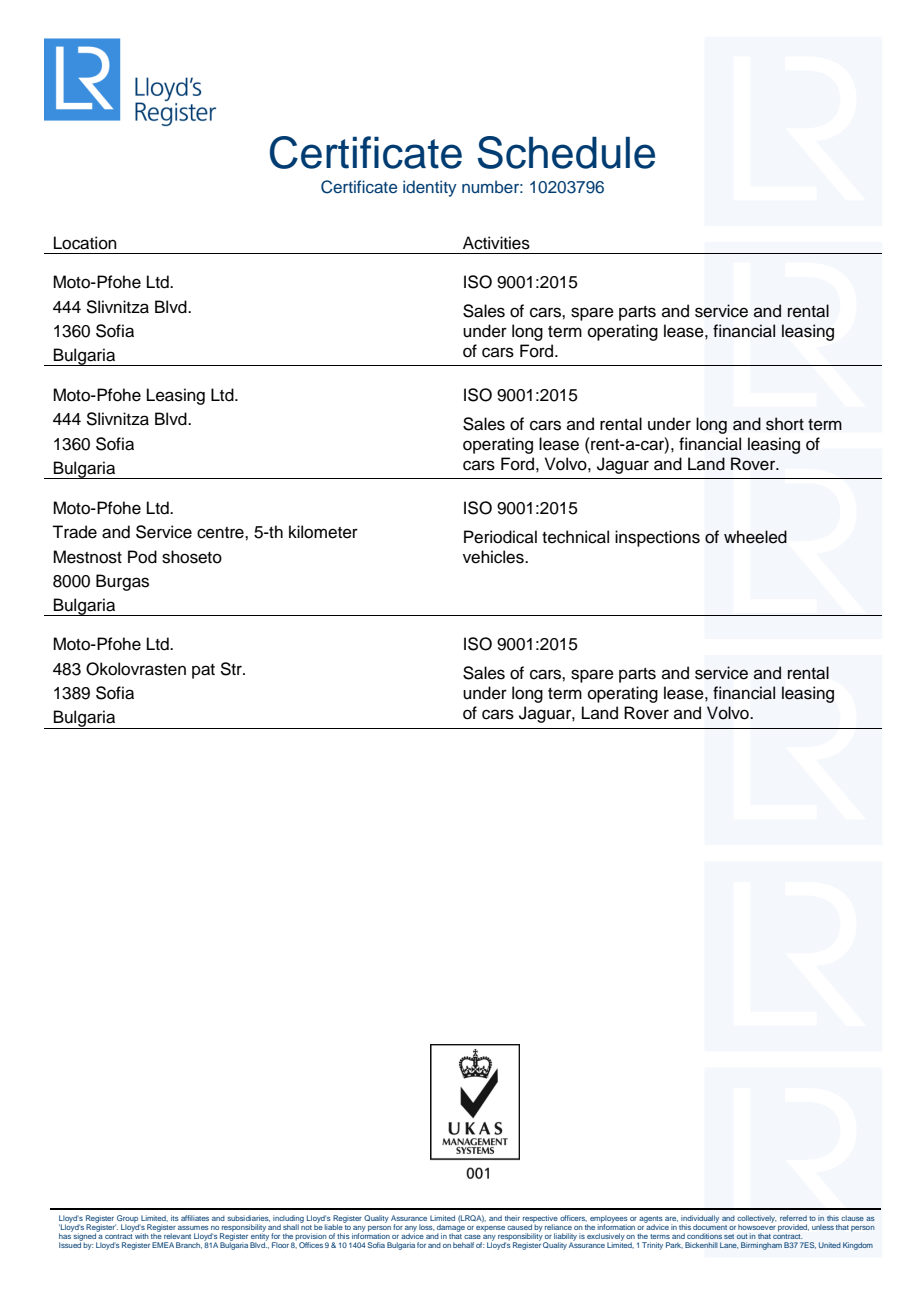 The image size is (924, 1307). What do you see at coordinates (756, 1220) in the page?
I see `collectively` at bounding box center [756, 1220].
